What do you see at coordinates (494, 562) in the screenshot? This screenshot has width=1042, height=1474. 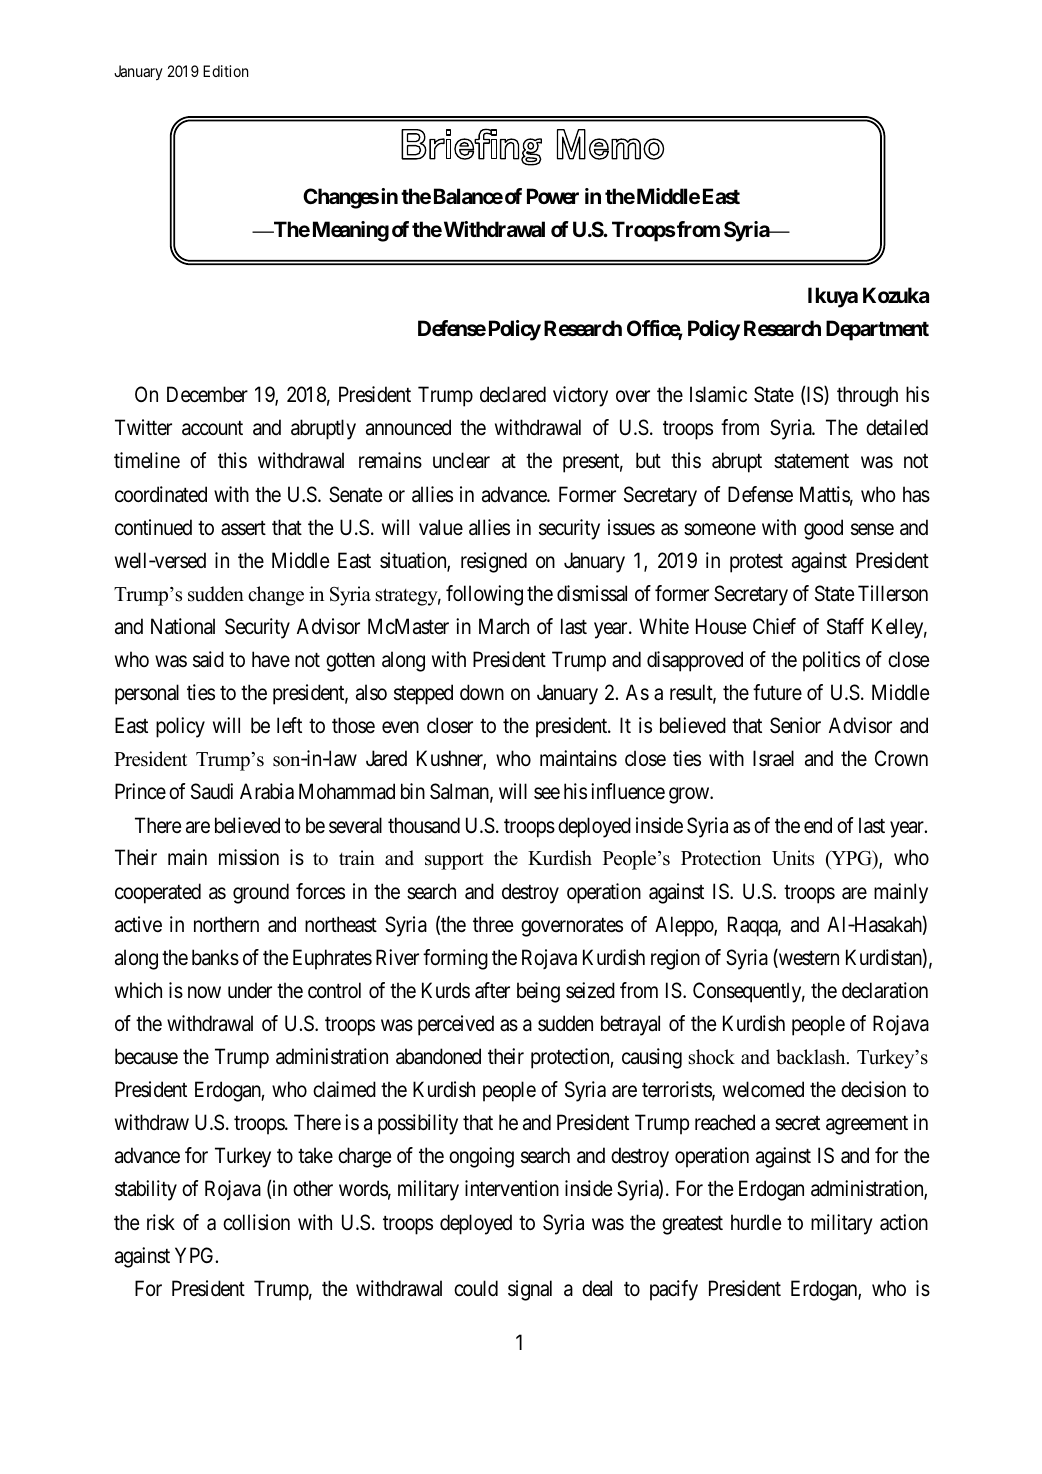 I see `resigned` at bounding box center [494, 562].
